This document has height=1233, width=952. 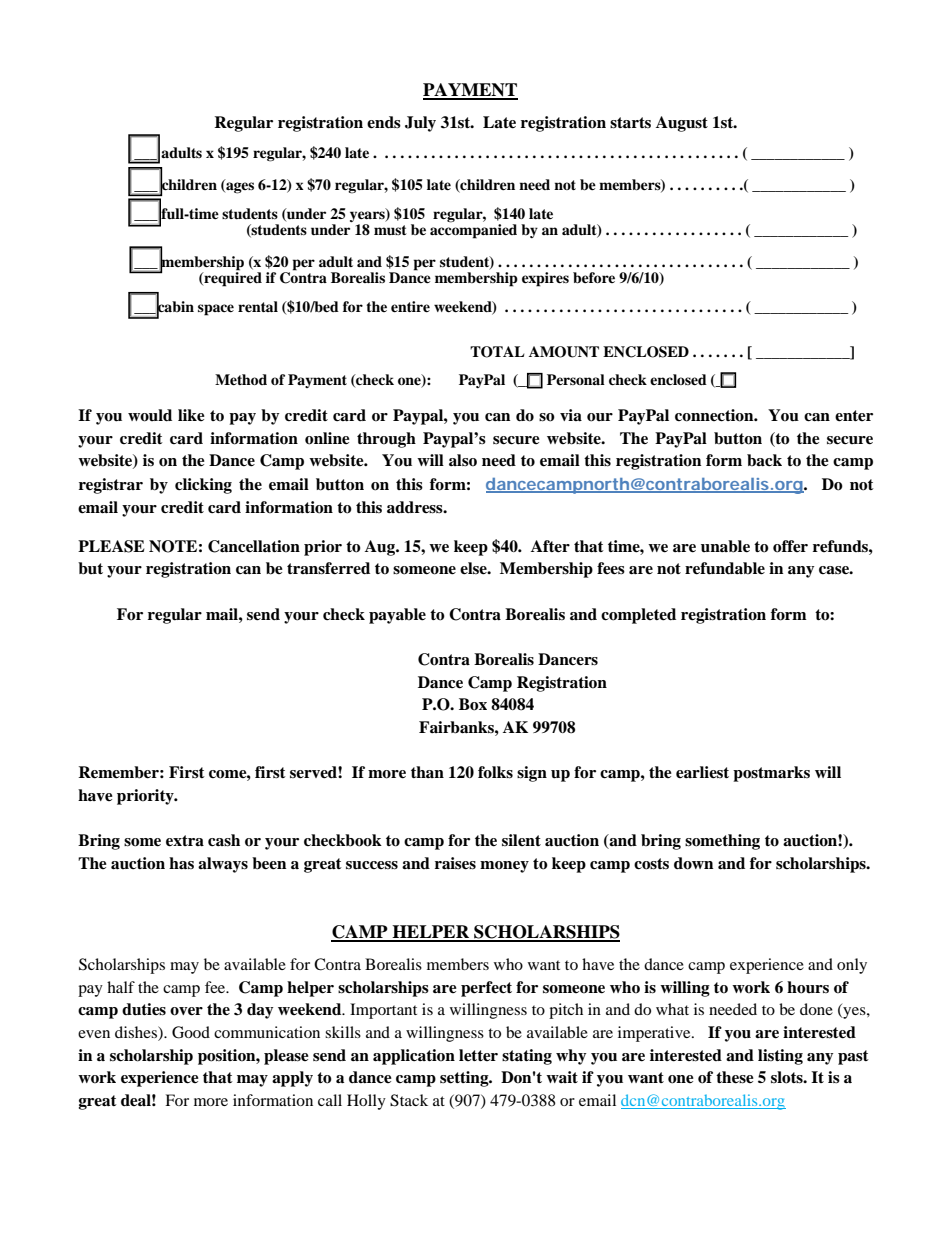 I want to click on Cancellation, so click(x=254, y=546).
